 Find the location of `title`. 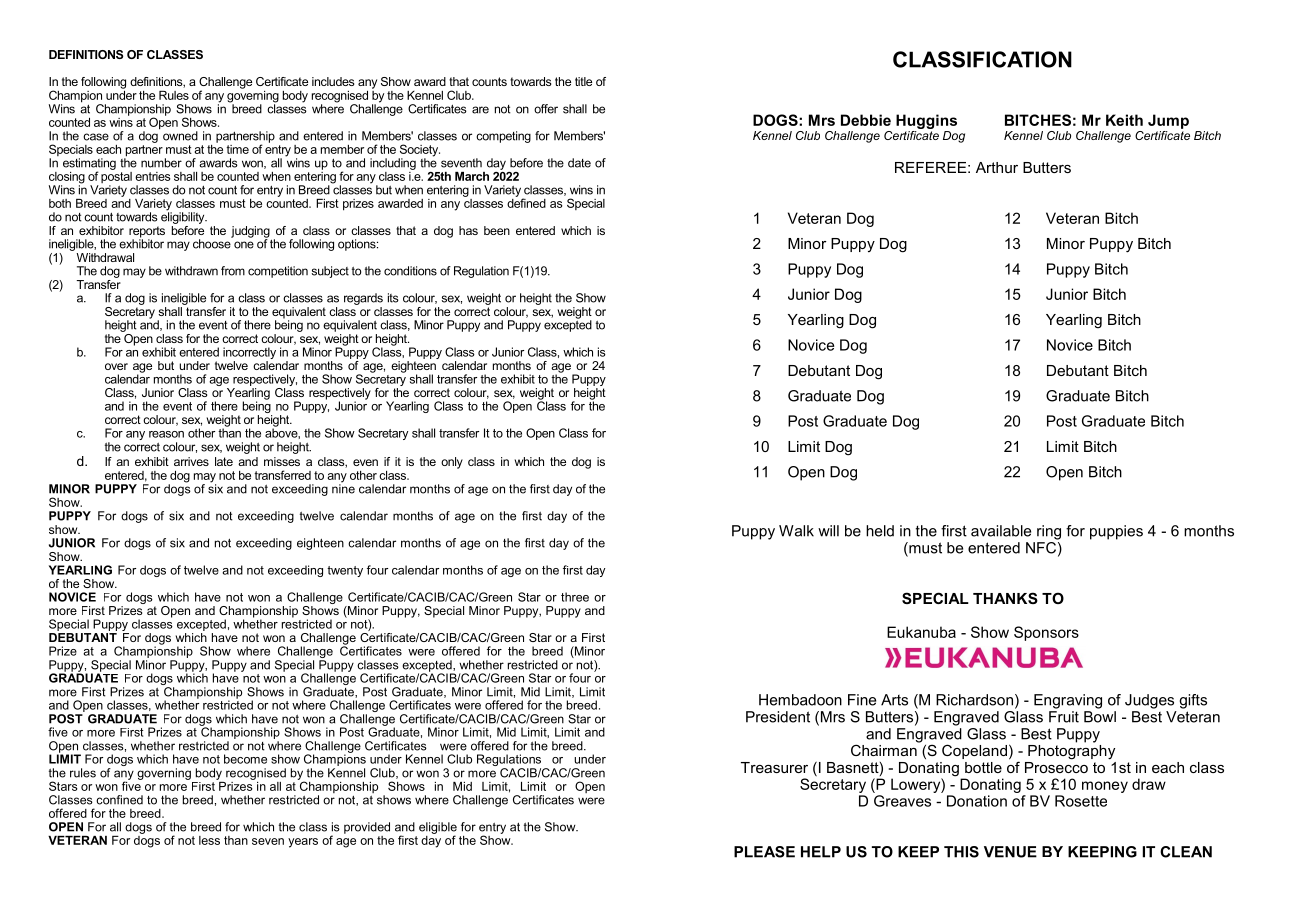

title is located at coordinates (583, 81).
